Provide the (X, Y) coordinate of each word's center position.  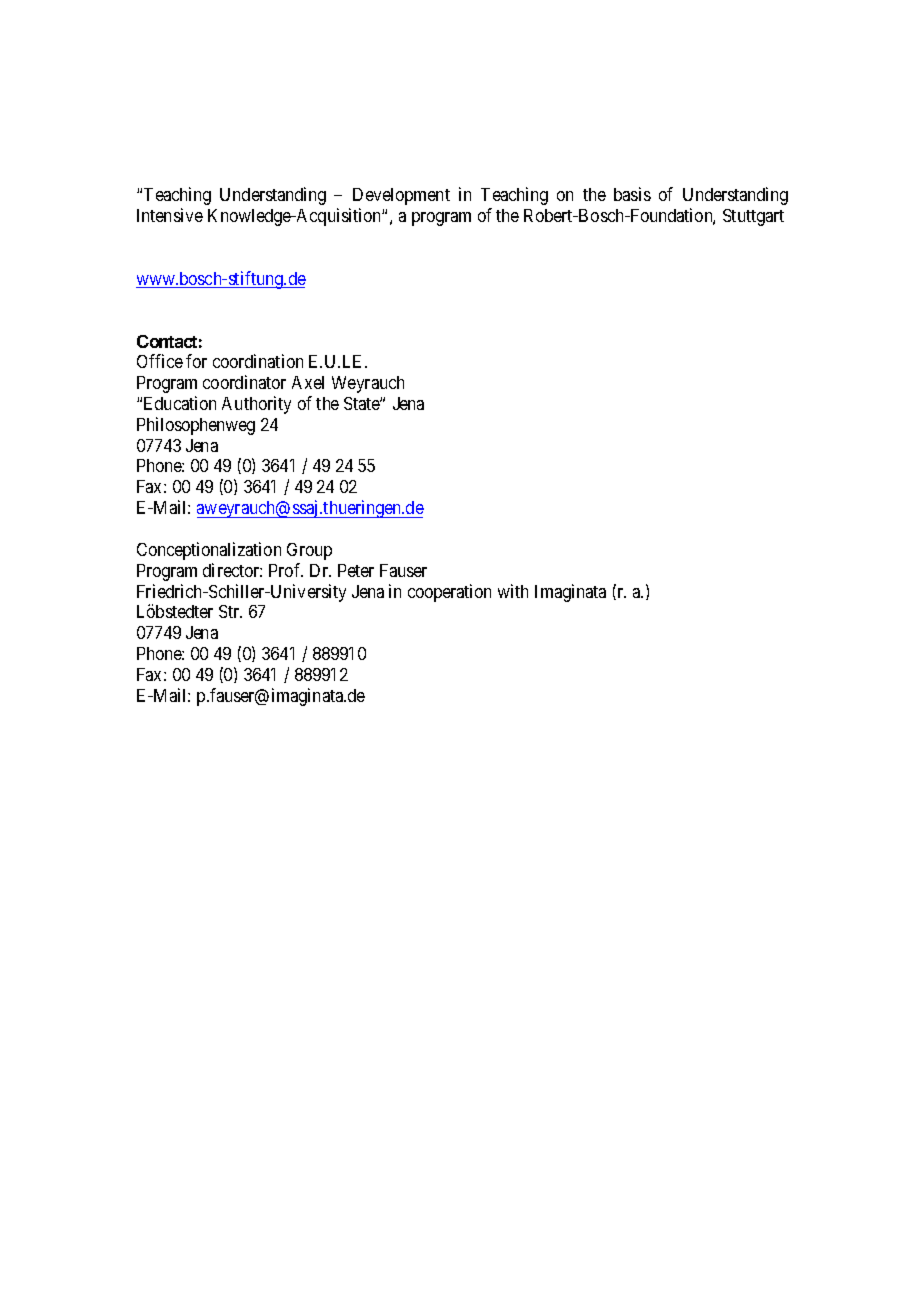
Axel (308, 382)
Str (230, 611)
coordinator (244, 382)
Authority (256, 405)
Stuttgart (753, 217)
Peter (356, 570)
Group (309, 551)
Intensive (170, 215)
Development (401, 196)
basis (632, 194)
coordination (258, 361)
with (513, 591)
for (196, 361)
